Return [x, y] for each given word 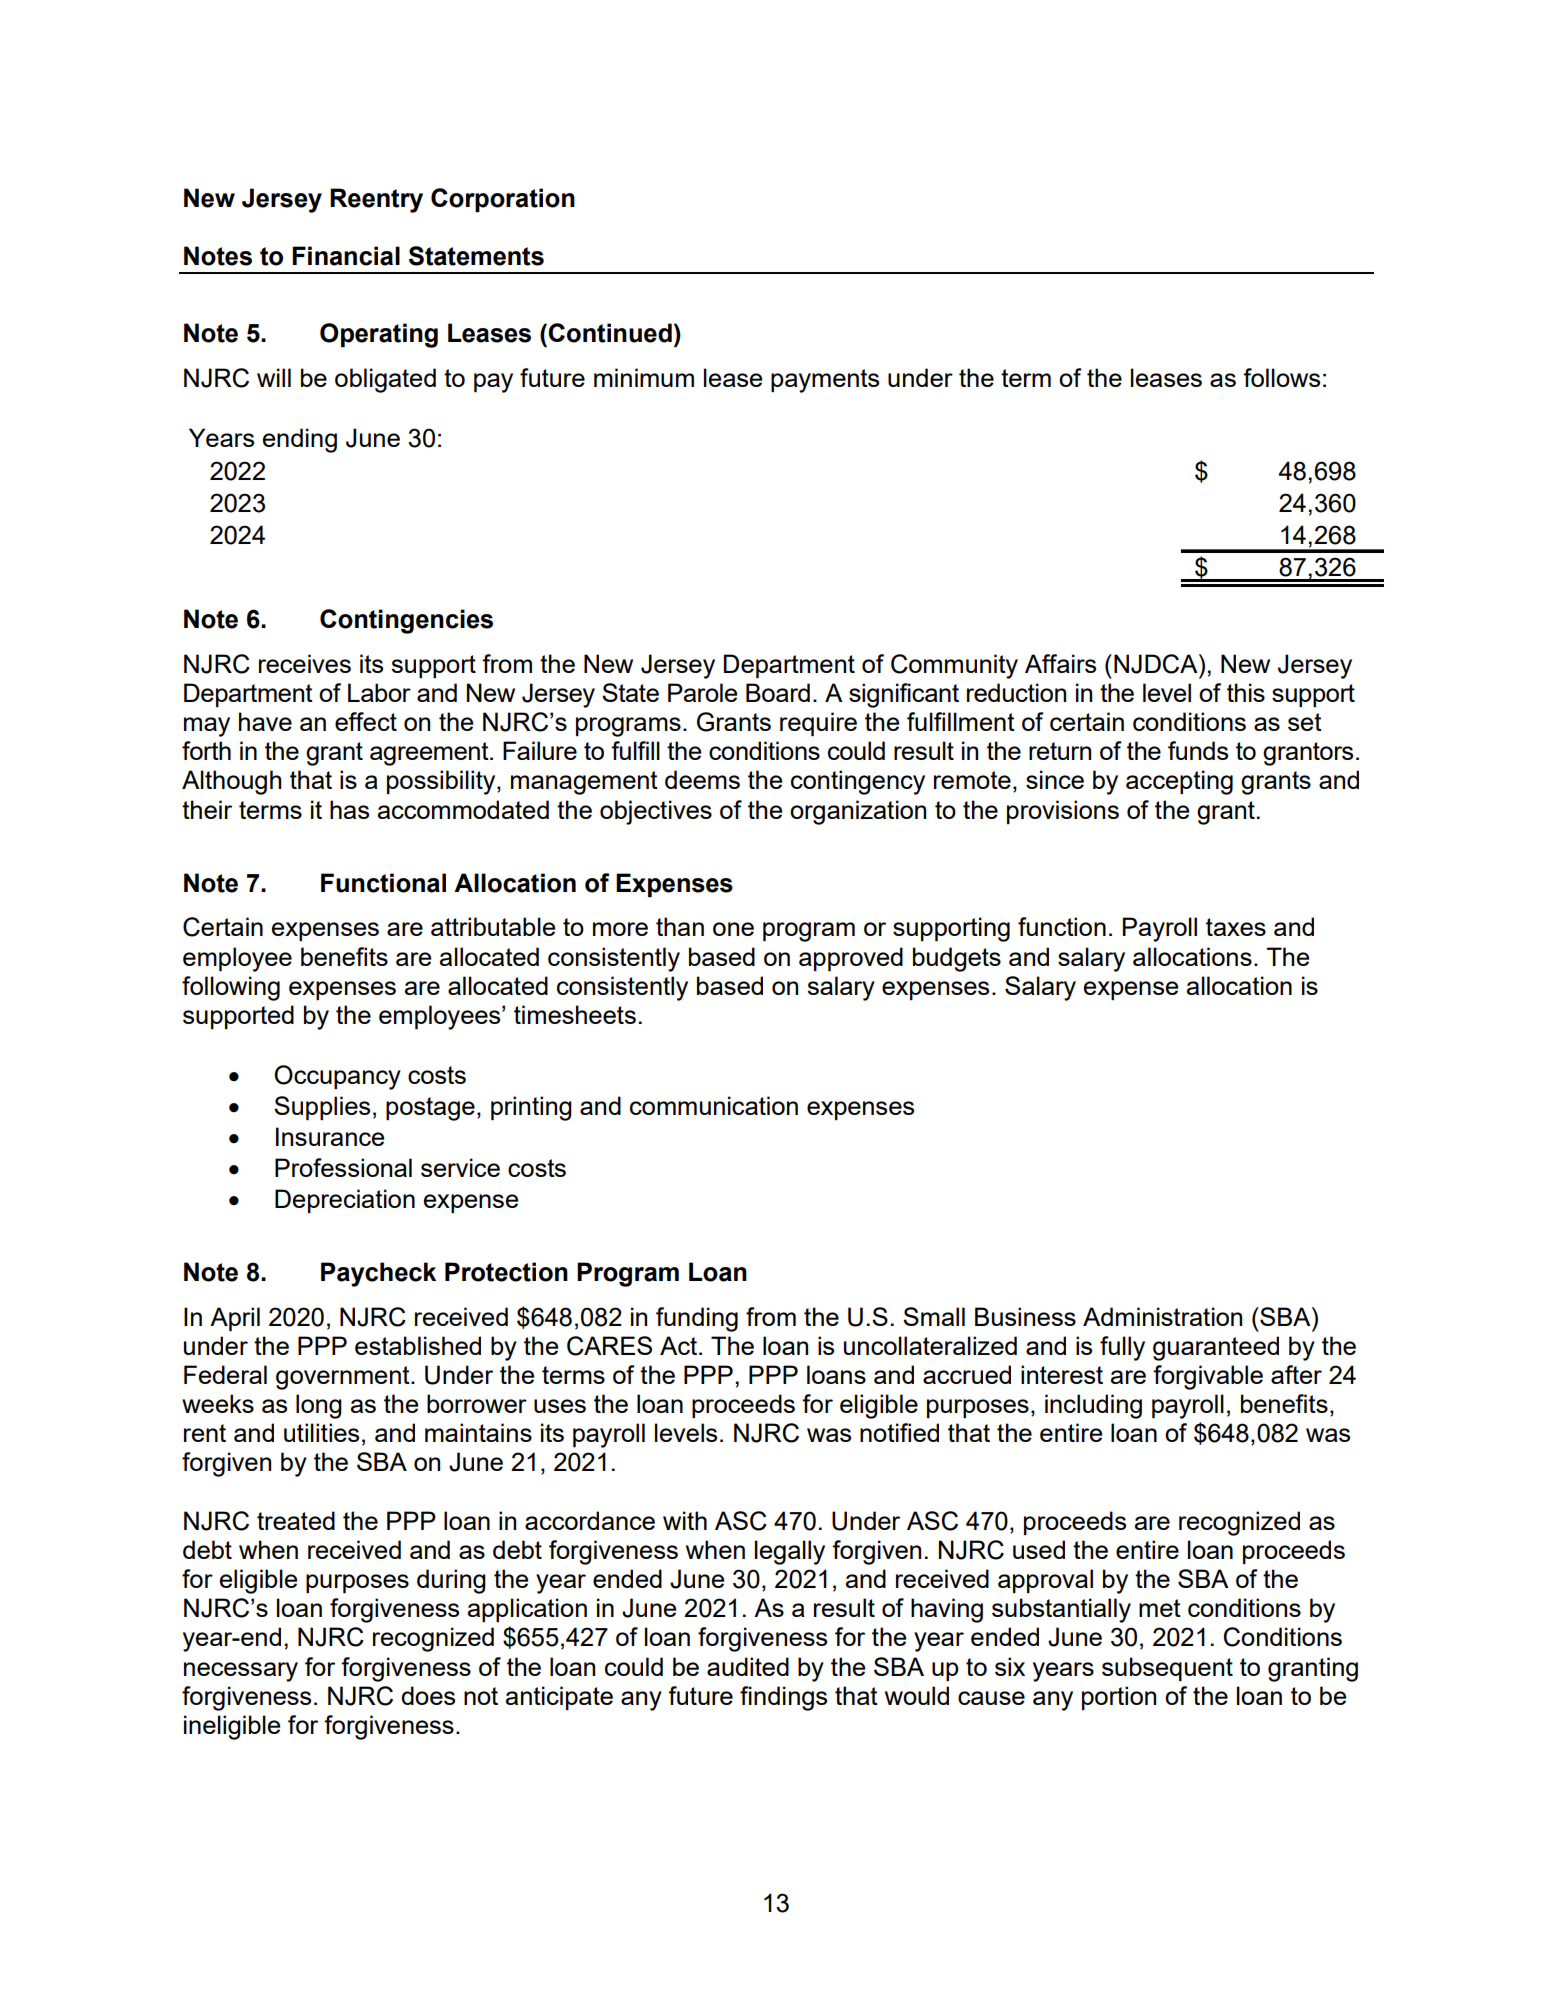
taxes [1236, 927]
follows [1281, 377]
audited [748, 1666]
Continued [610, 333]
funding [697, 1319]
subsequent [1167, 1669]
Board [778, 692]
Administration [1162, 1316]
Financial [346, 256]
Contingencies [406, 621]
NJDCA [1157, 664]
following [231, 988]
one [733, 929]
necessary [241, 1672]
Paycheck [378, 1274]
